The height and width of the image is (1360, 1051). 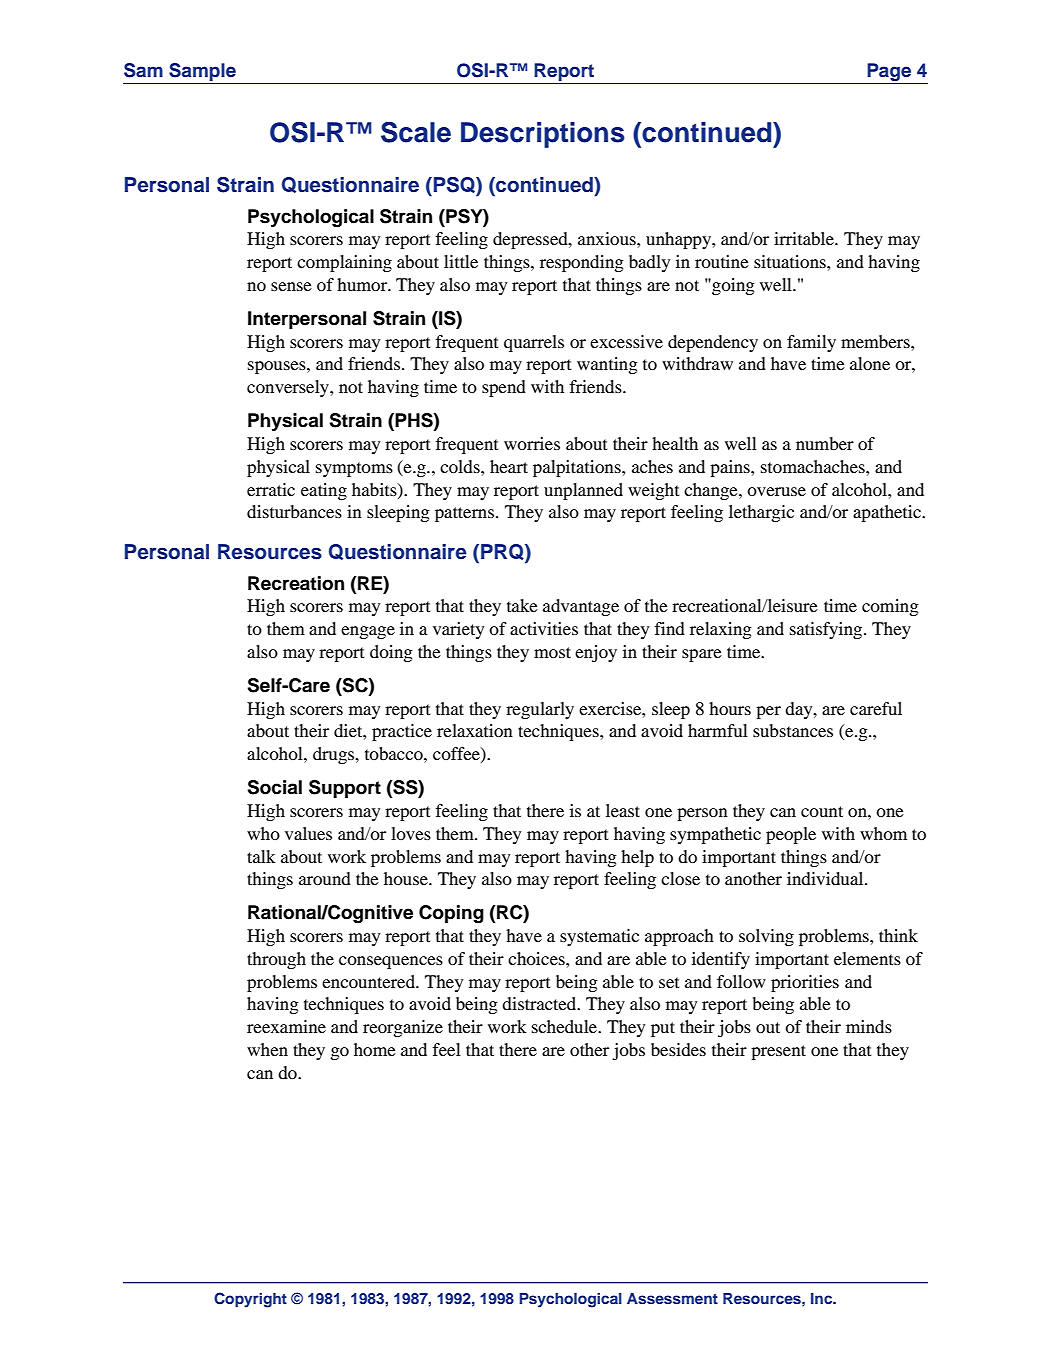 I want to click on Sample, so click(x=202, y=73).
